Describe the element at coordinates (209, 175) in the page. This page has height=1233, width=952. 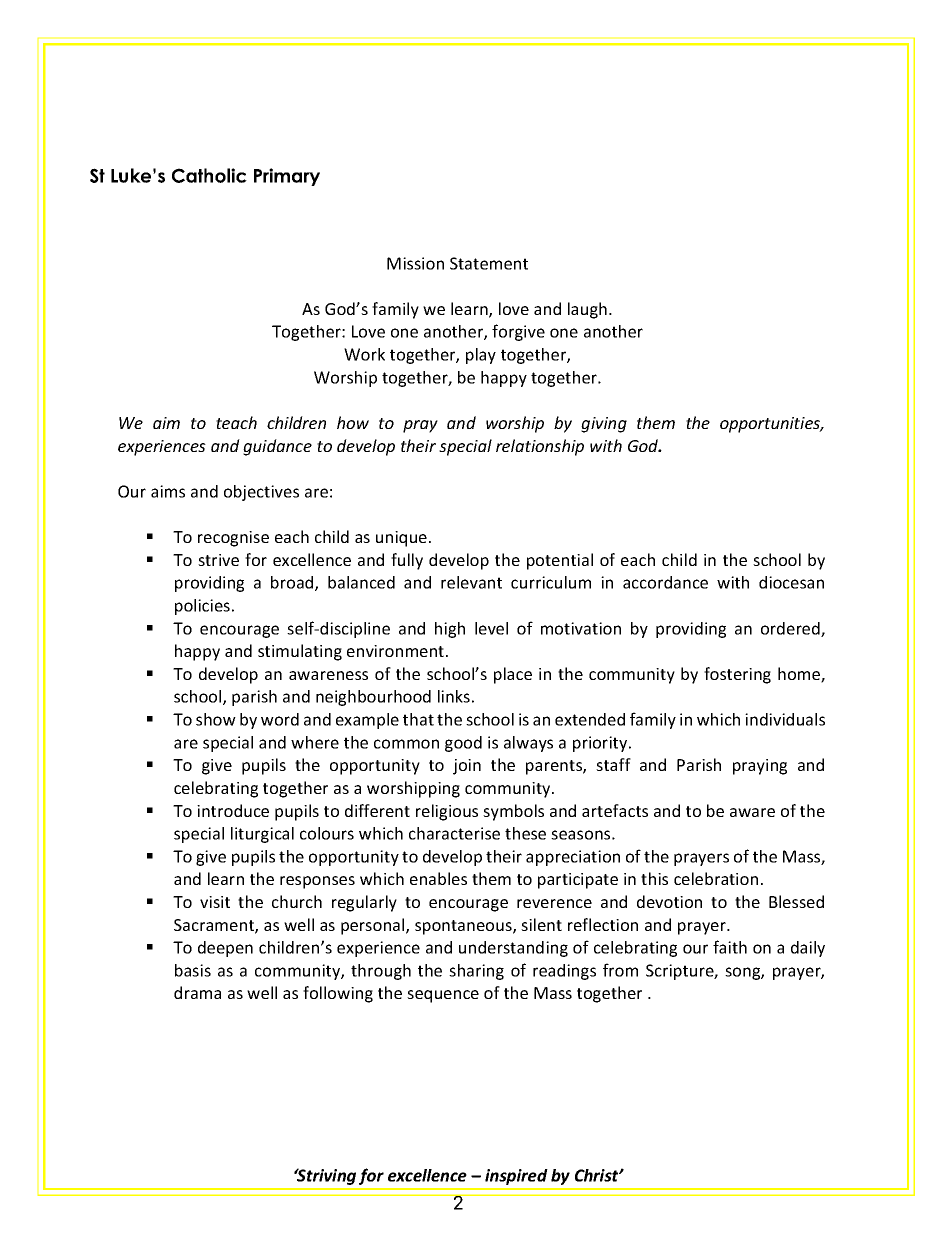
I see `Catholic` at that location.
